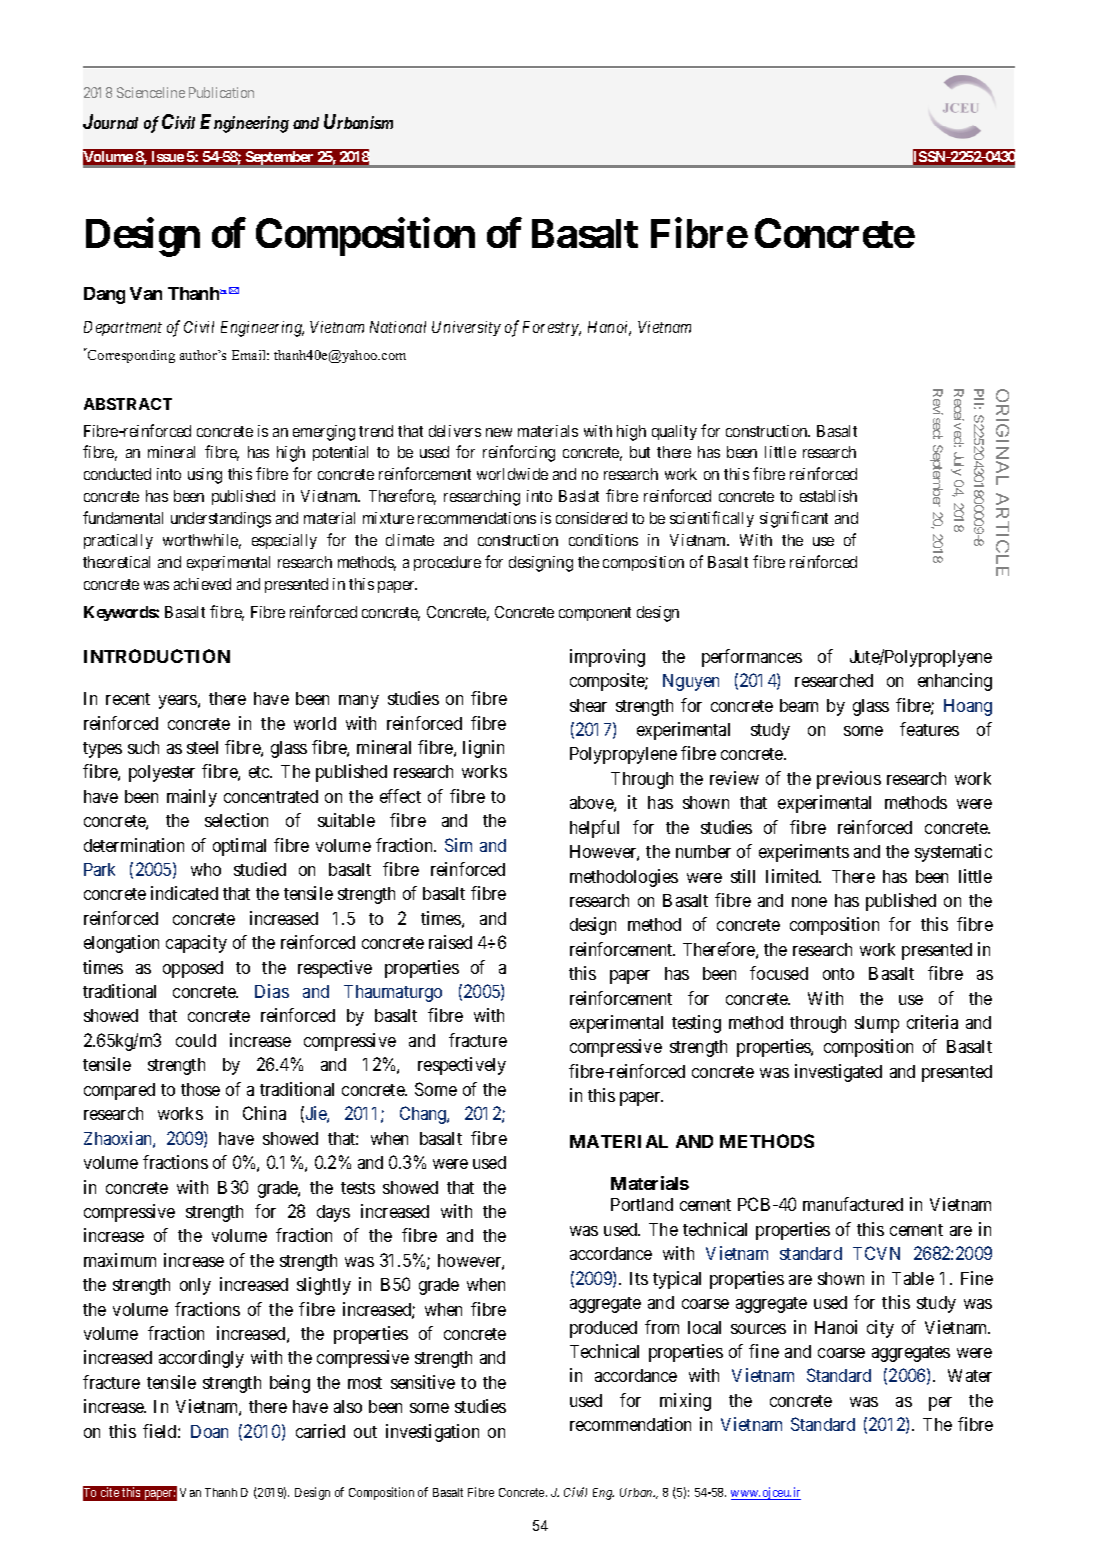  What do you see at coordinates (674, 432) in the document?
I see `quality` at bounding box center [674, 432].
